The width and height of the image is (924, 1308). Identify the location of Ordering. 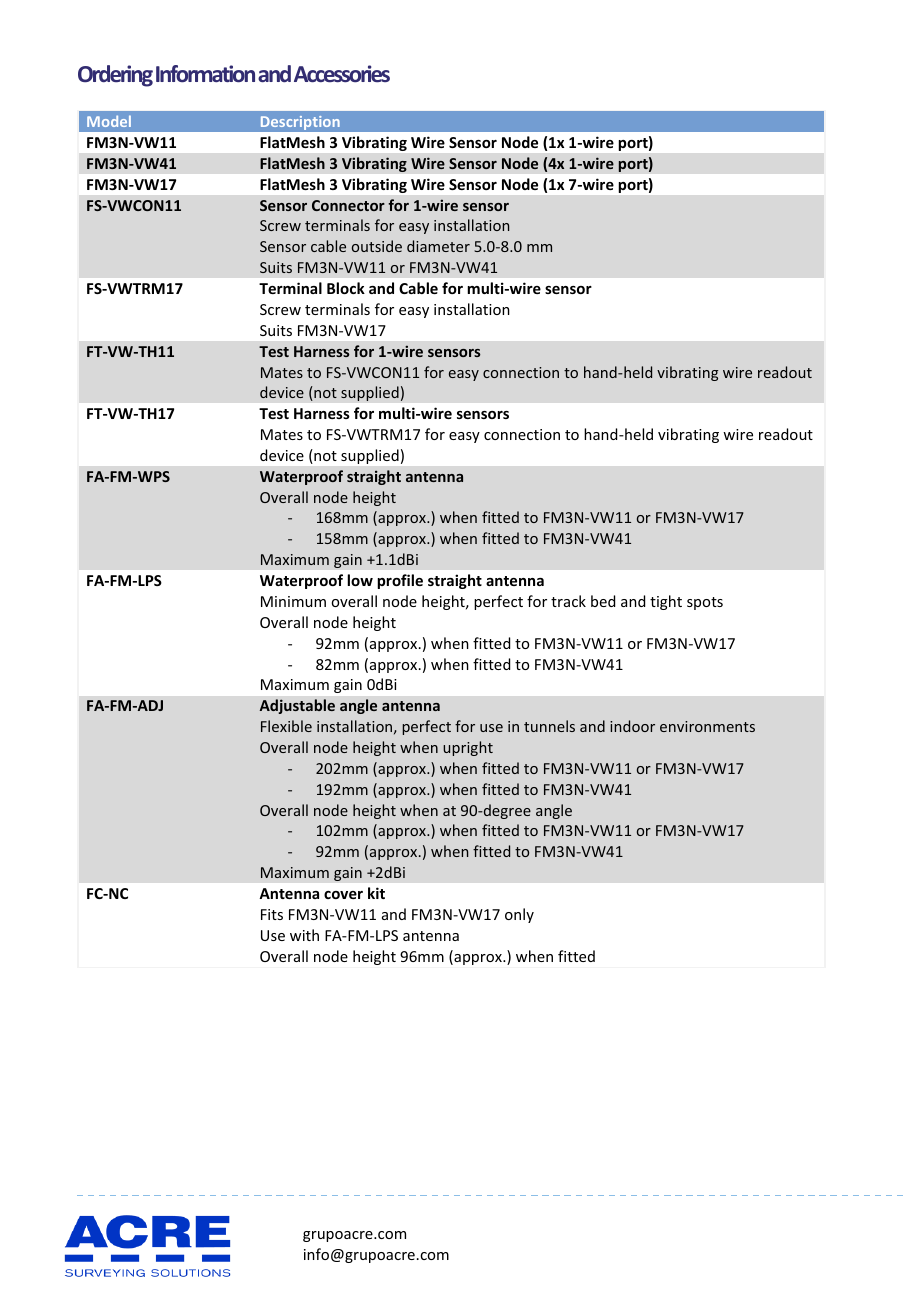
(115, 76).
